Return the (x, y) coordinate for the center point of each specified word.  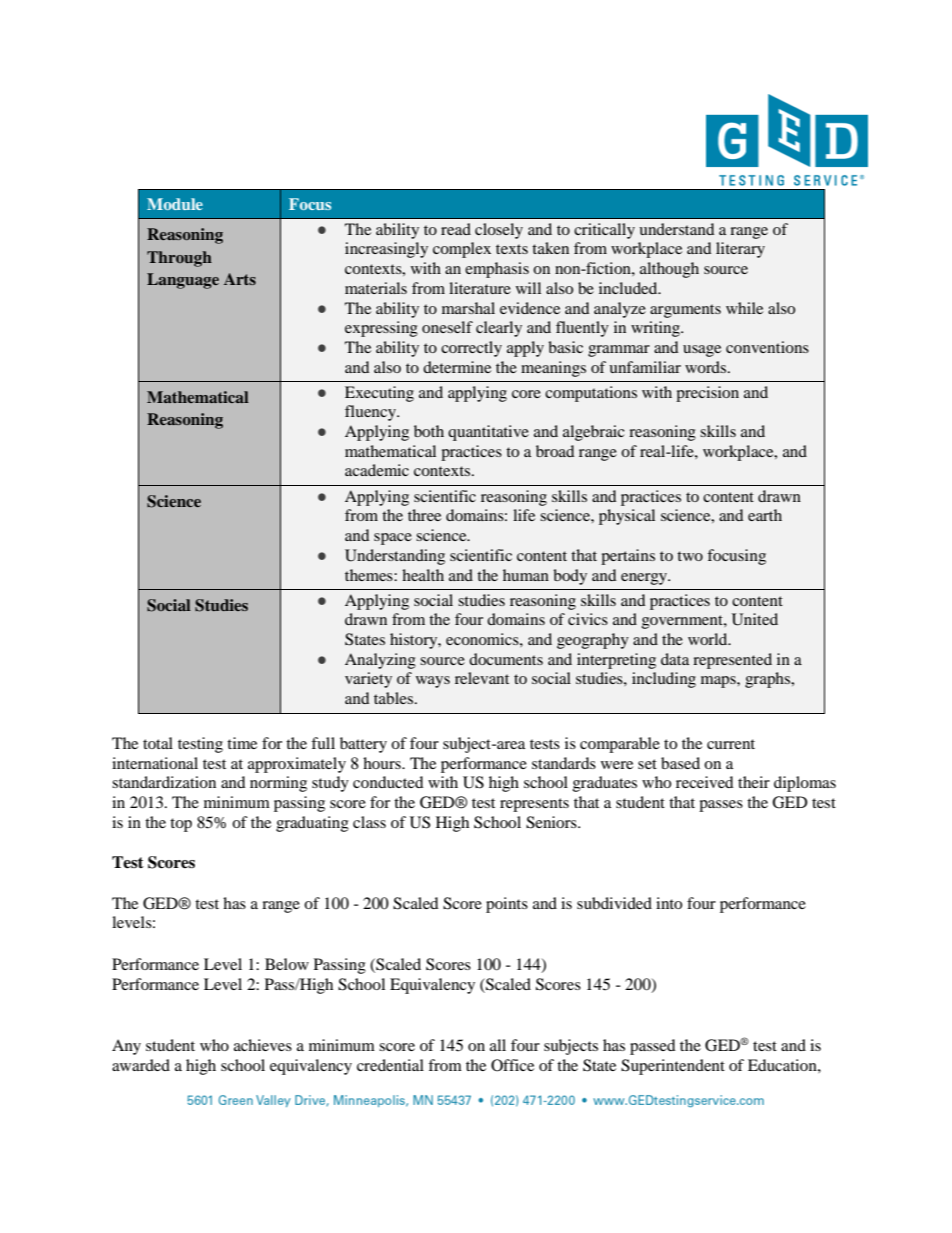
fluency (371, 413)
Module (175, 204)
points (507, 905)
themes (370, 575)
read (456, 229)
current (731, 744)
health (423, 575)
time (242, 743)
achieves (263, 1045)
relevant (482, 678)
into (669, 903)
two (690, 556)
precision (707, 394)
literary (740, 250)
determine (457, 367)
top (181, 825)
